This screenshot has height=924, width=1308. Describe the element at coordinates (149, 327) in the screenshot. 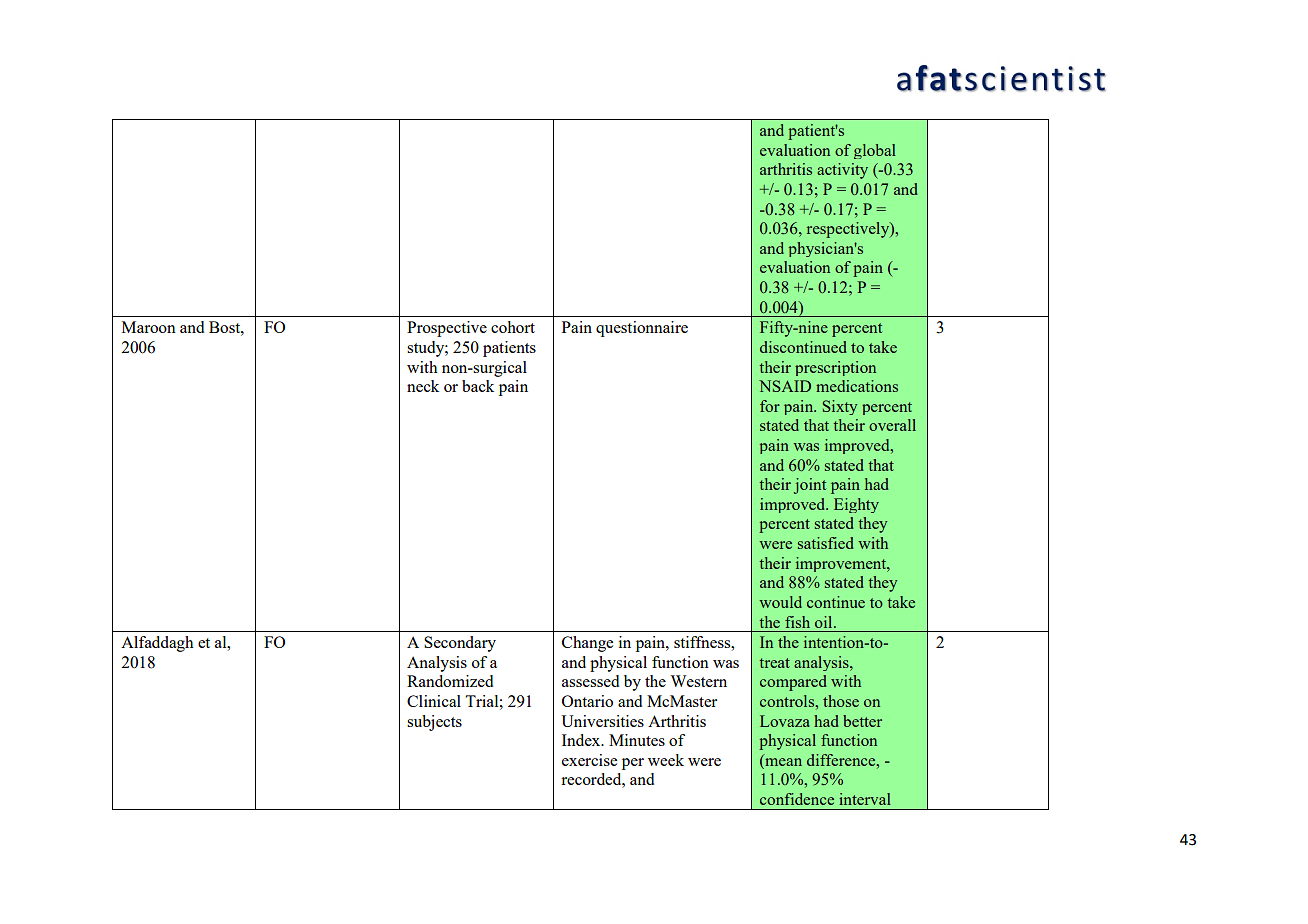

I see `Maroon` at that location.
